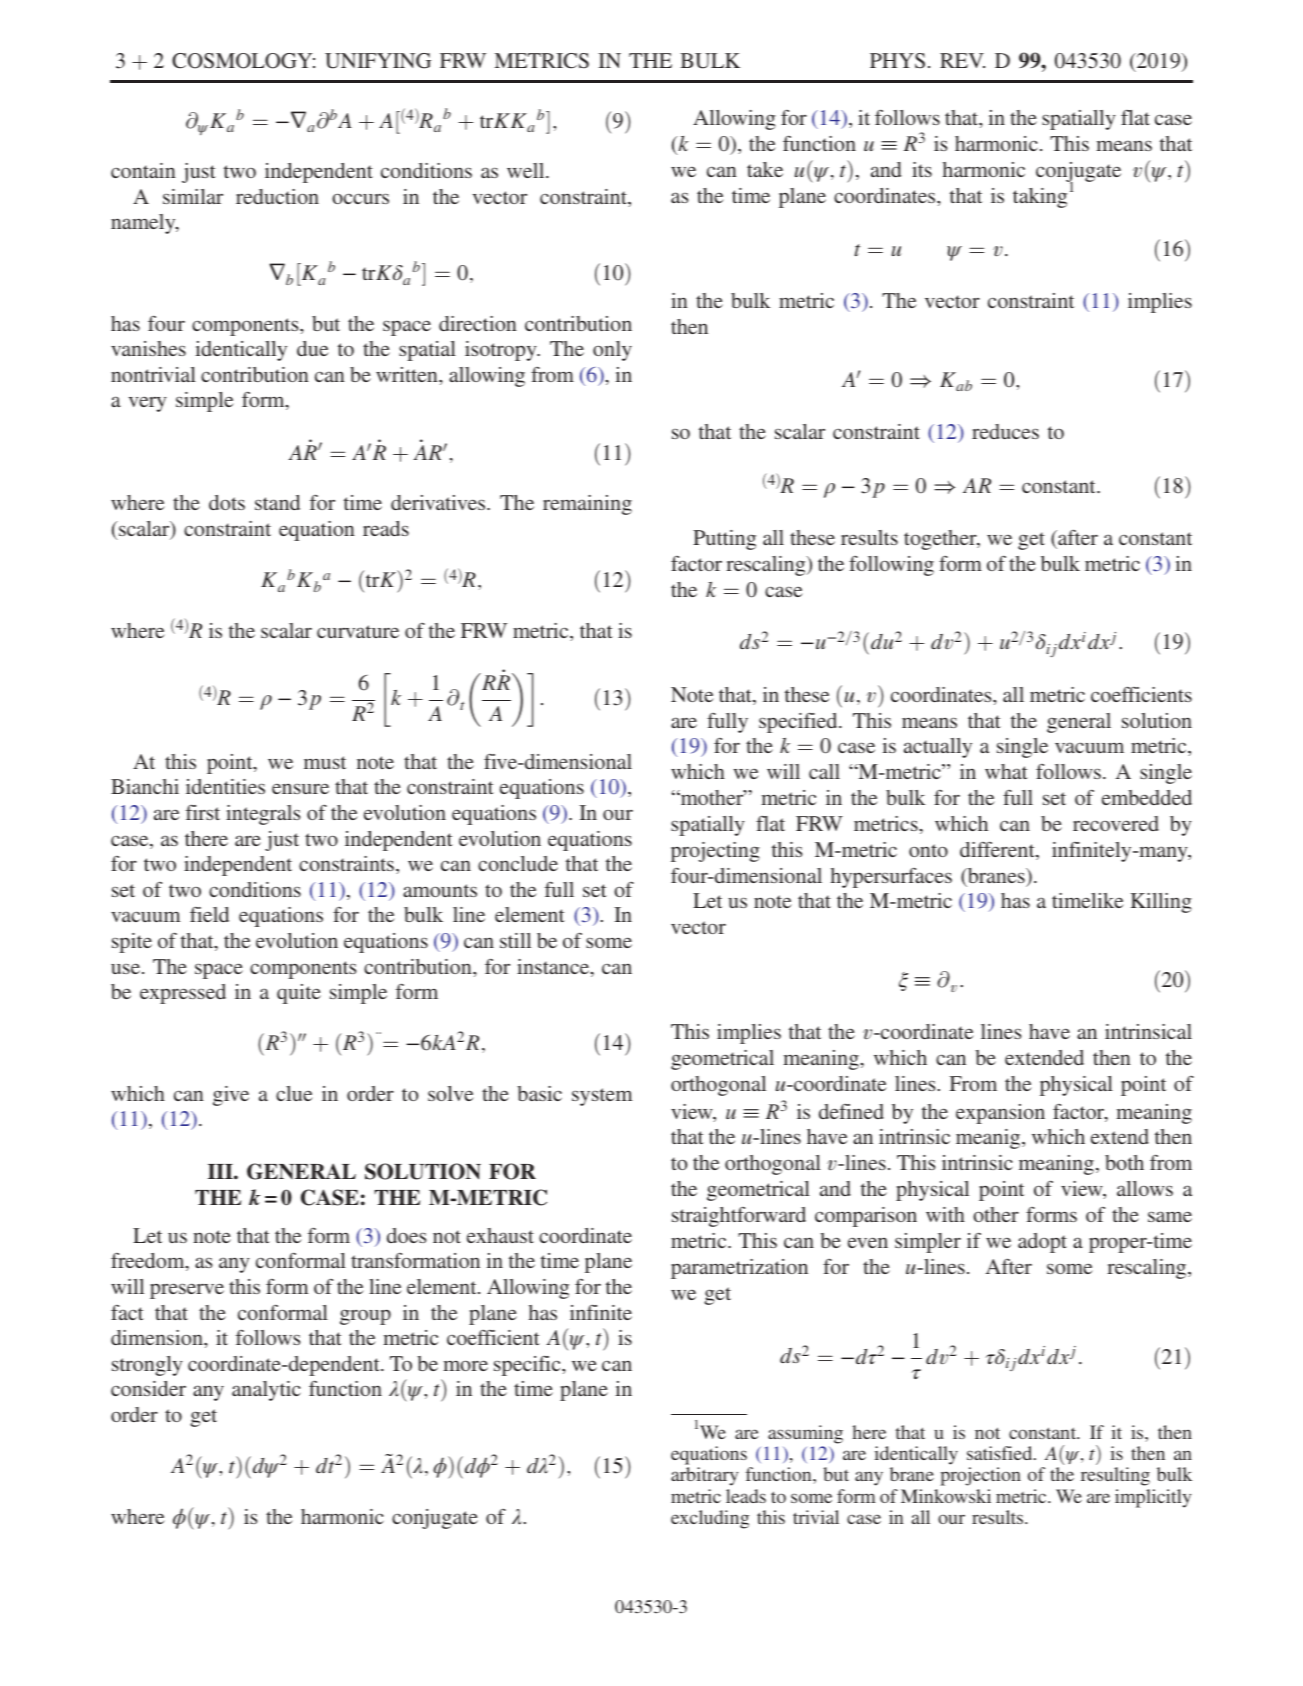 This screenshot has height=1686, width=1303. Describe the element at coordinates (1006, 771) in the screenshot. I see `what` at that location.
